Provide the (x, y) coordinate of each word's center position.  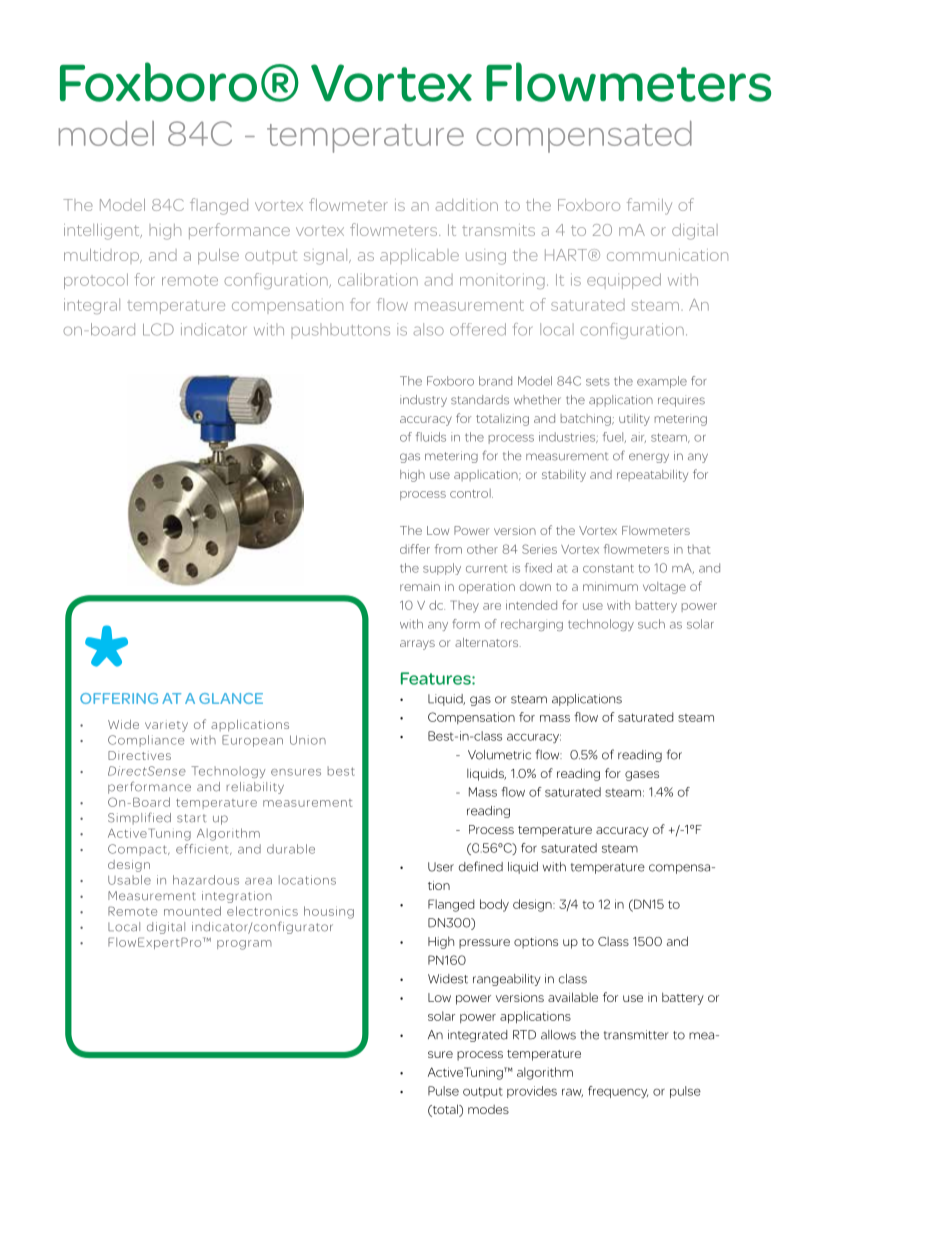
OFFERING (119, 698)
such (651, 624)
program (244, 945)
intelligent (103, 232)
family (649, 206)
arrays (417, 645)
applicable (419, 256)
